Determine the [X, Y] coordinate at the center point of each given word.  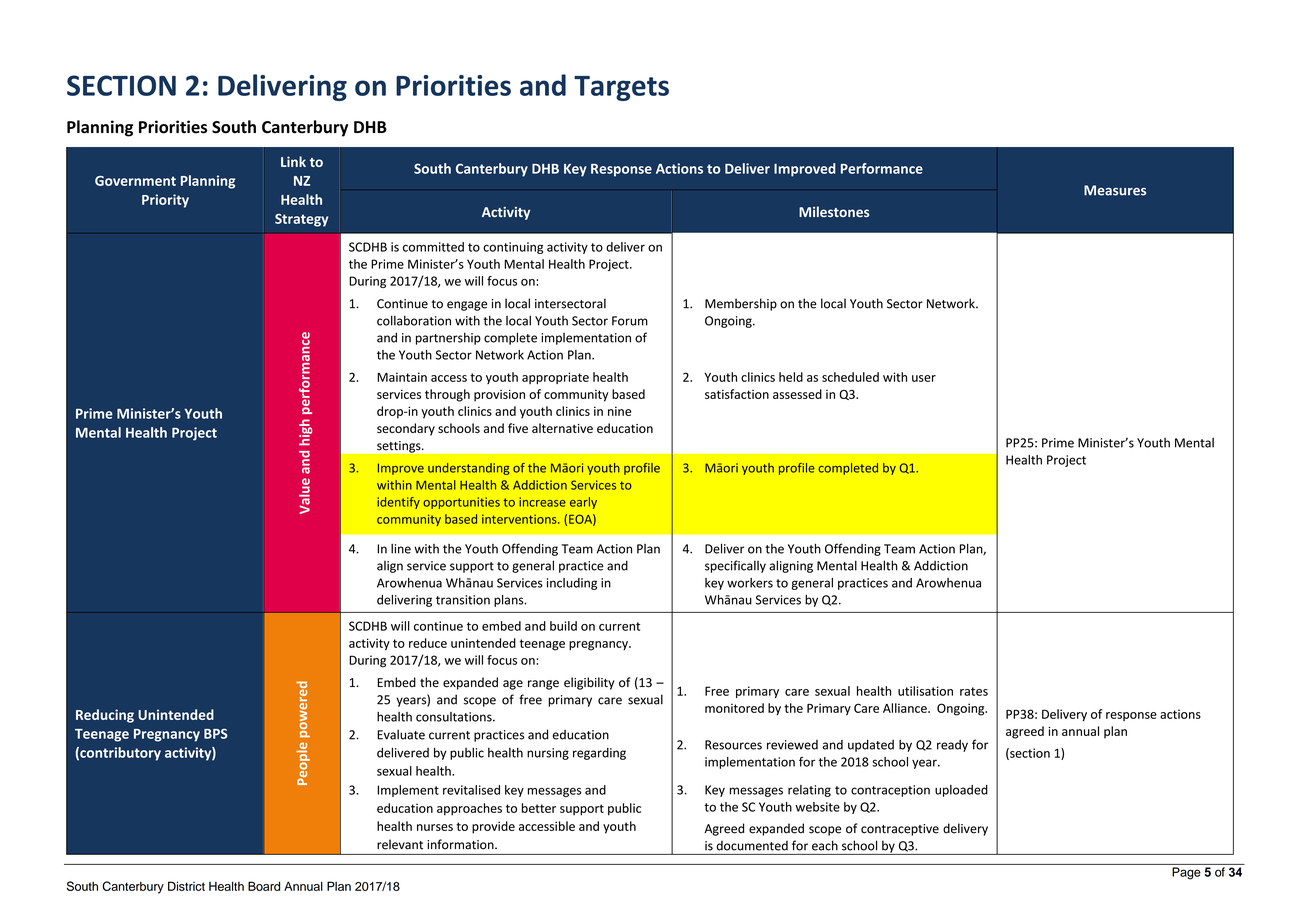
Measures [1115, 190]
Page [1186, 873]
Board [264, 886]
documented [752, 846]
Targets [621, 88]
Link [293, 161]
